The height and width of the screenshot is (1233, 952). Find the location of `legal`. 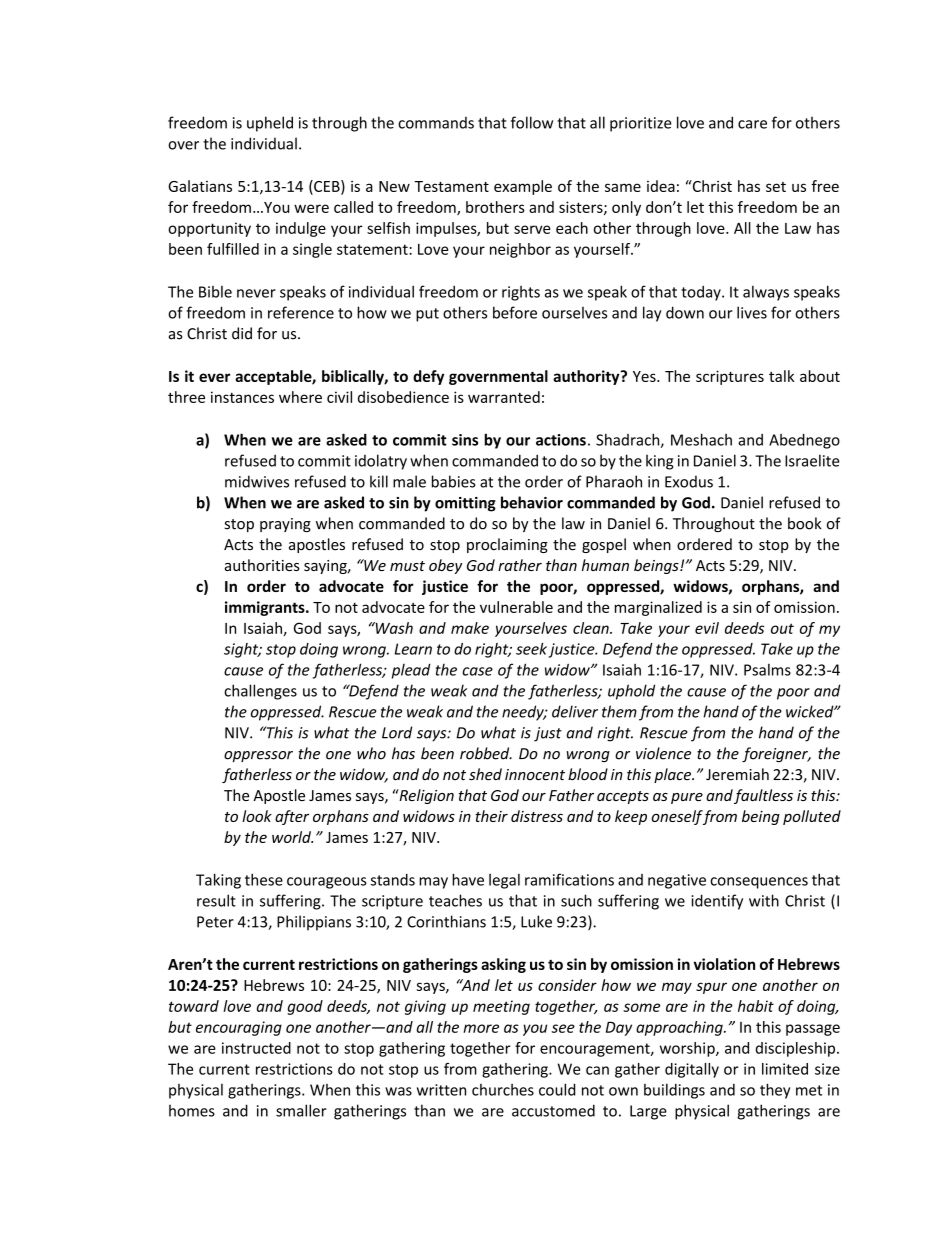

legal is located at coordinates (504, 881).
